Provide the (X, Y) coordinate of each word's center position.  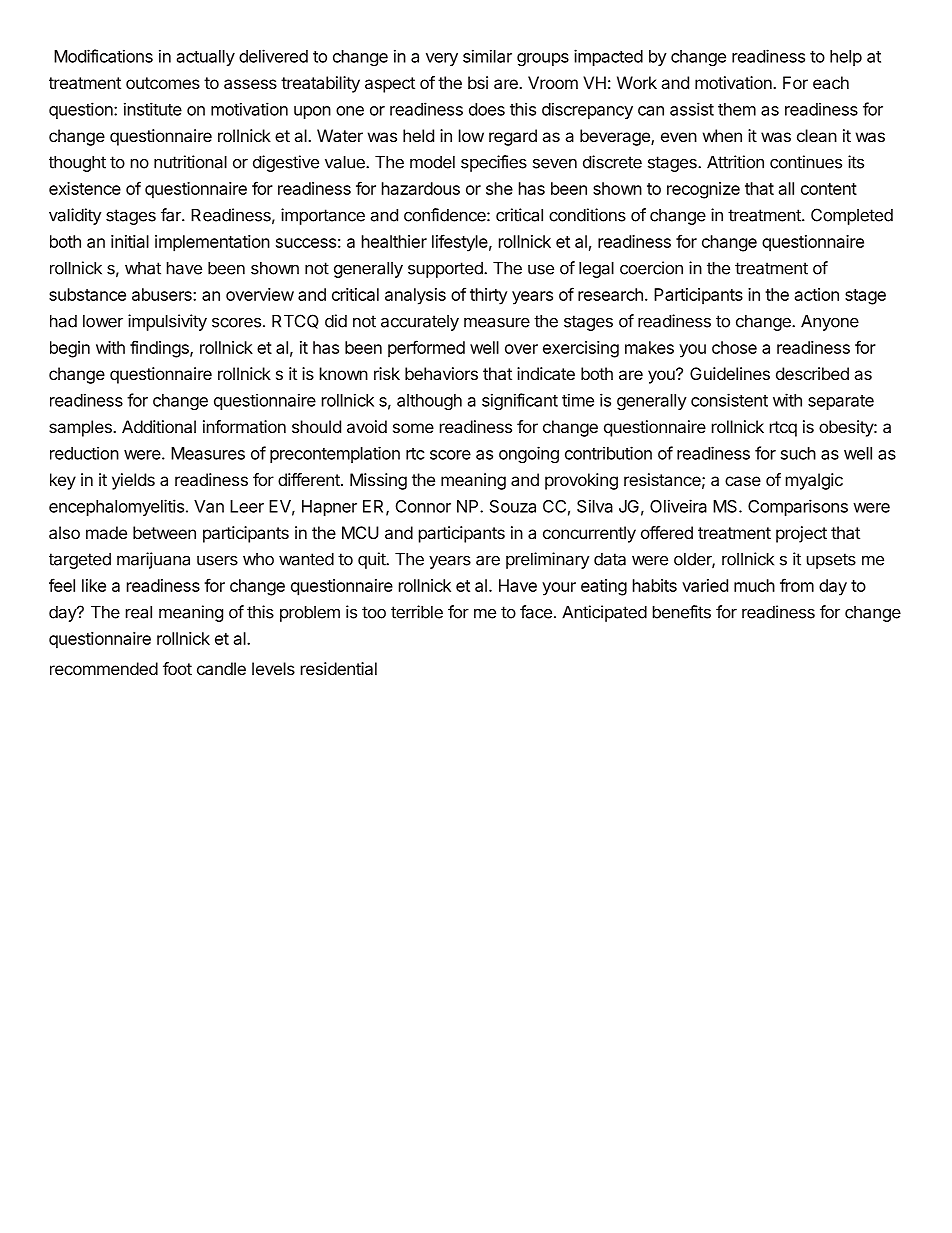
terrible (417, 612)
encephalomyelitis (116, 507)
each (831, 82)
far (172, 215)
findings (160, 349)
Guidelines (730, 373)
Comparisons (798, 507)
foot (177, 668)
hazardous (421, 188)
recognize (703, 190)
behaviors (441, 373)
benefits (682, 612)
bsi (478, 82)
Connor (423, 506)
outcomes (163, 83)
